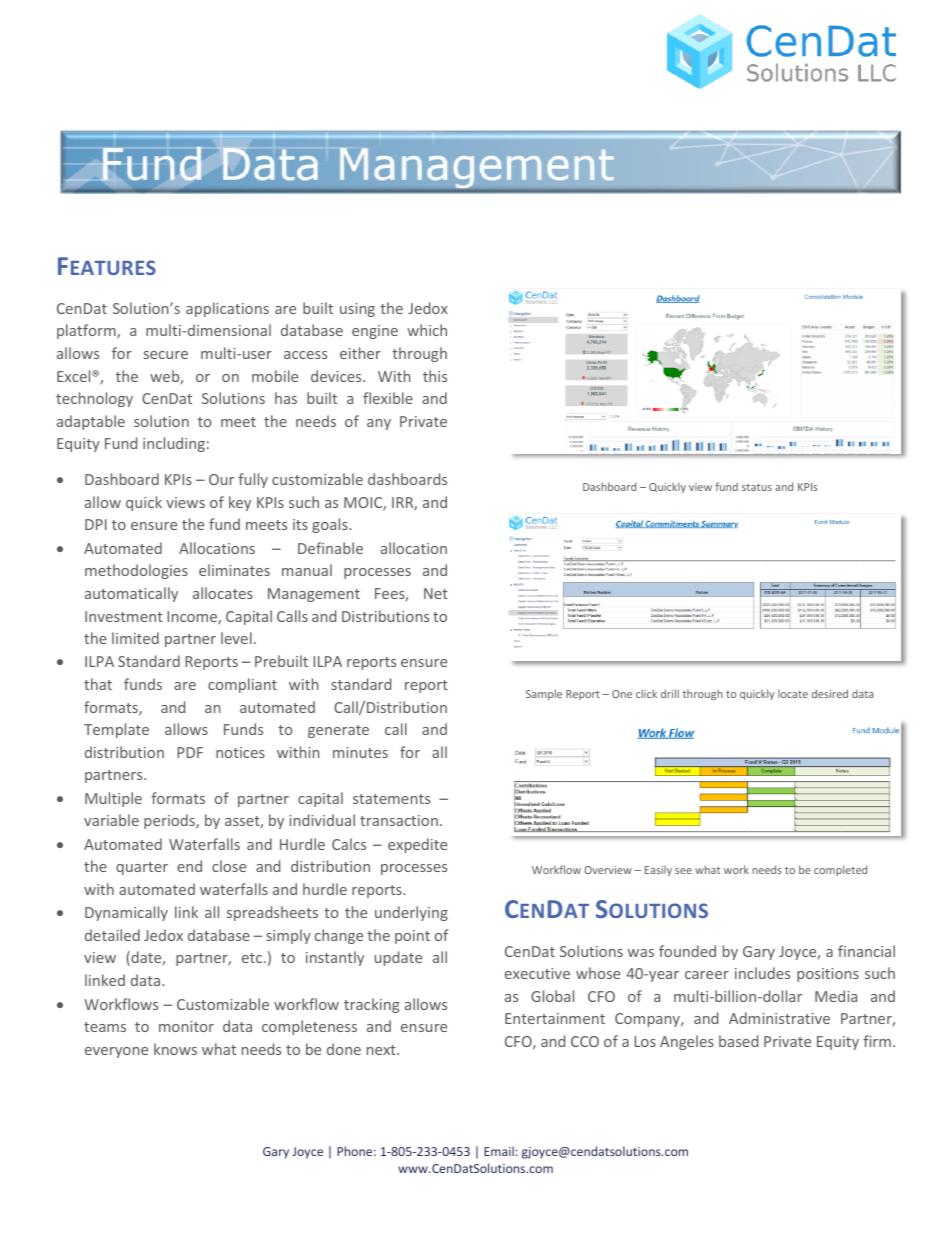  What do you see at coordinates (417, 845) in the screenshot?
I see `expedite` at bounding box center [417, 845].
